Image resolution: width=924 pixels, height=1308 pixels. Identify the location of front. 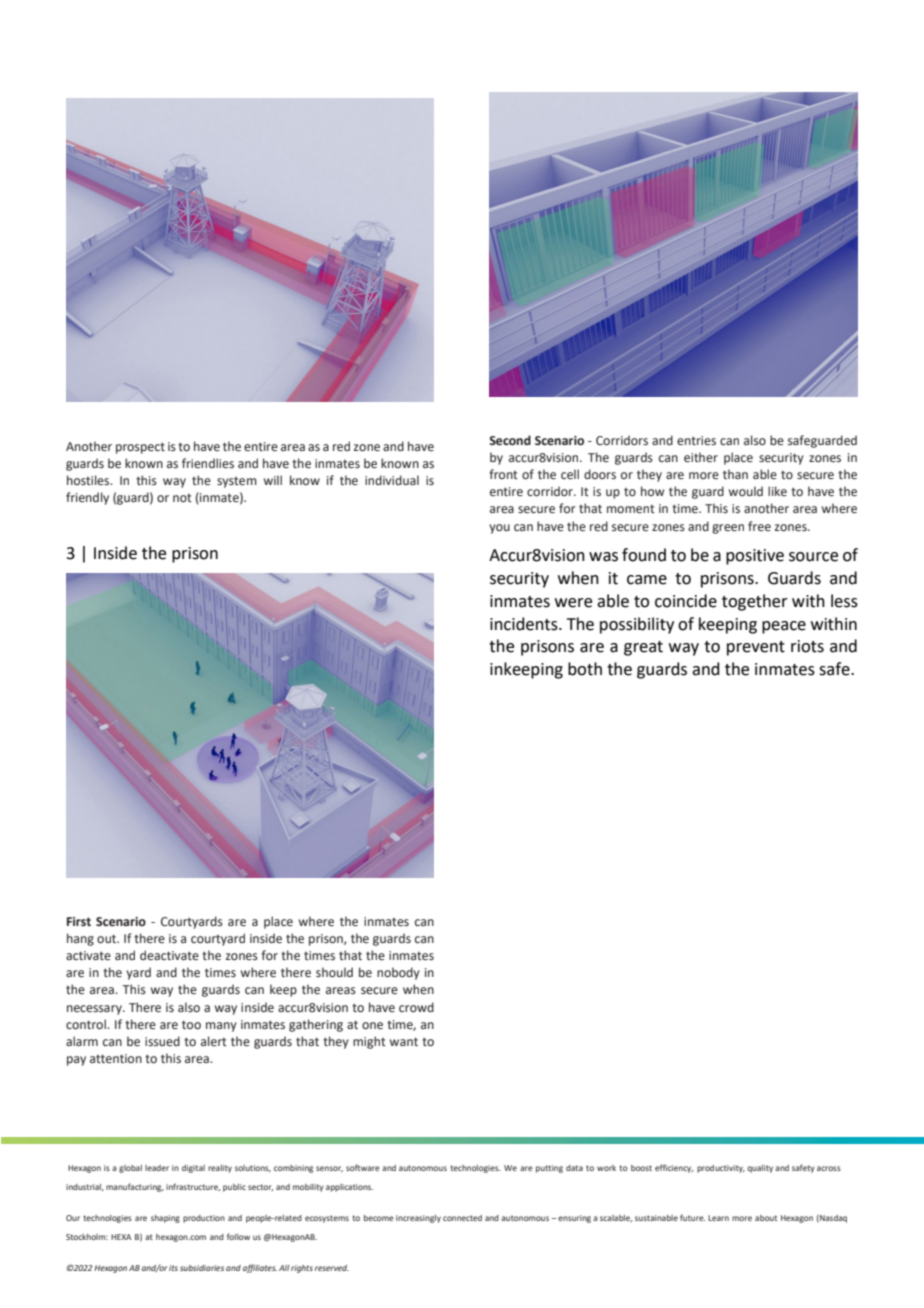
(503, 474).
